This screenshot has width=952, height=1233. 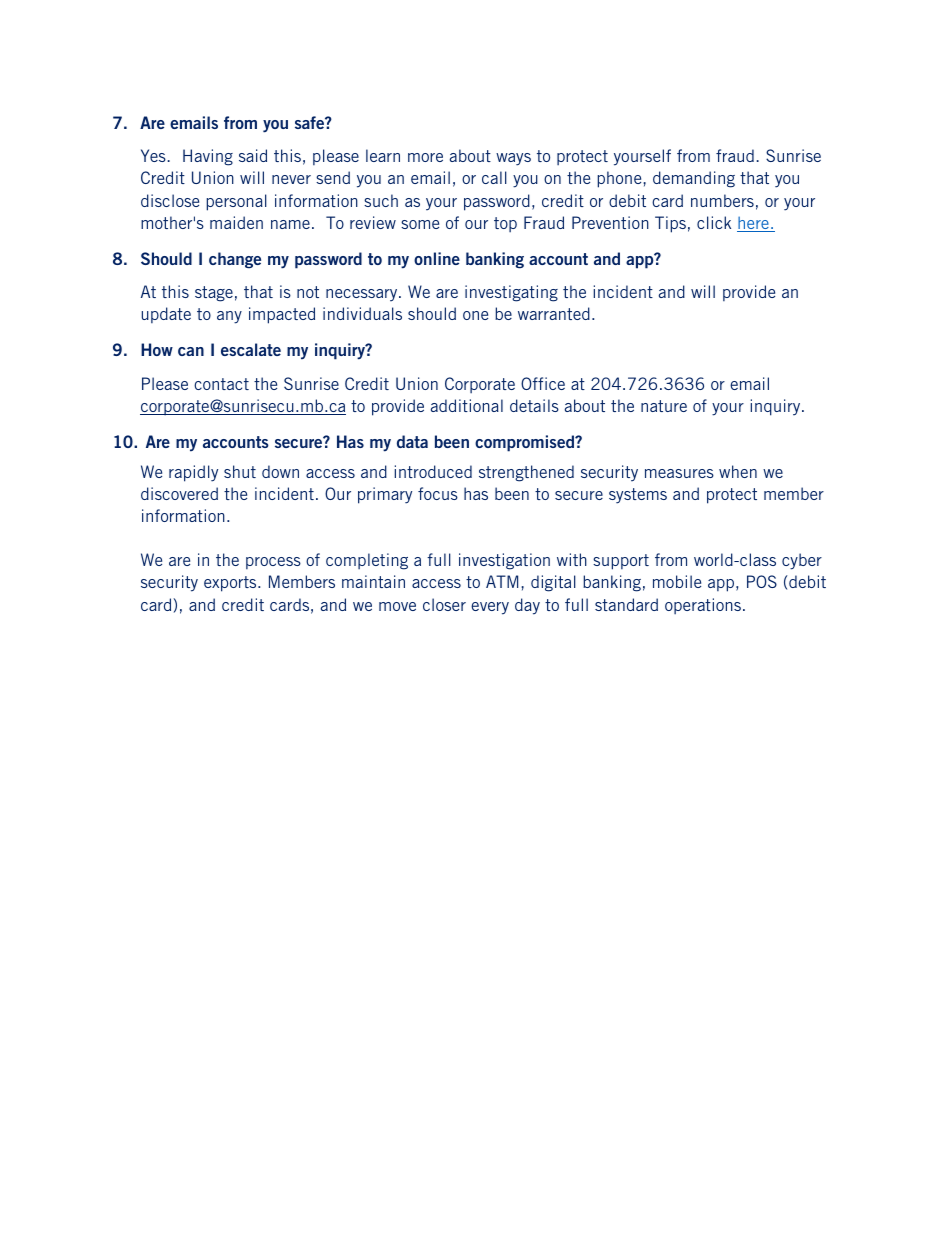 What do you see at coordinates (231, 584) in the screenshot?
I see `exports` at bounding box center [231, 584].
